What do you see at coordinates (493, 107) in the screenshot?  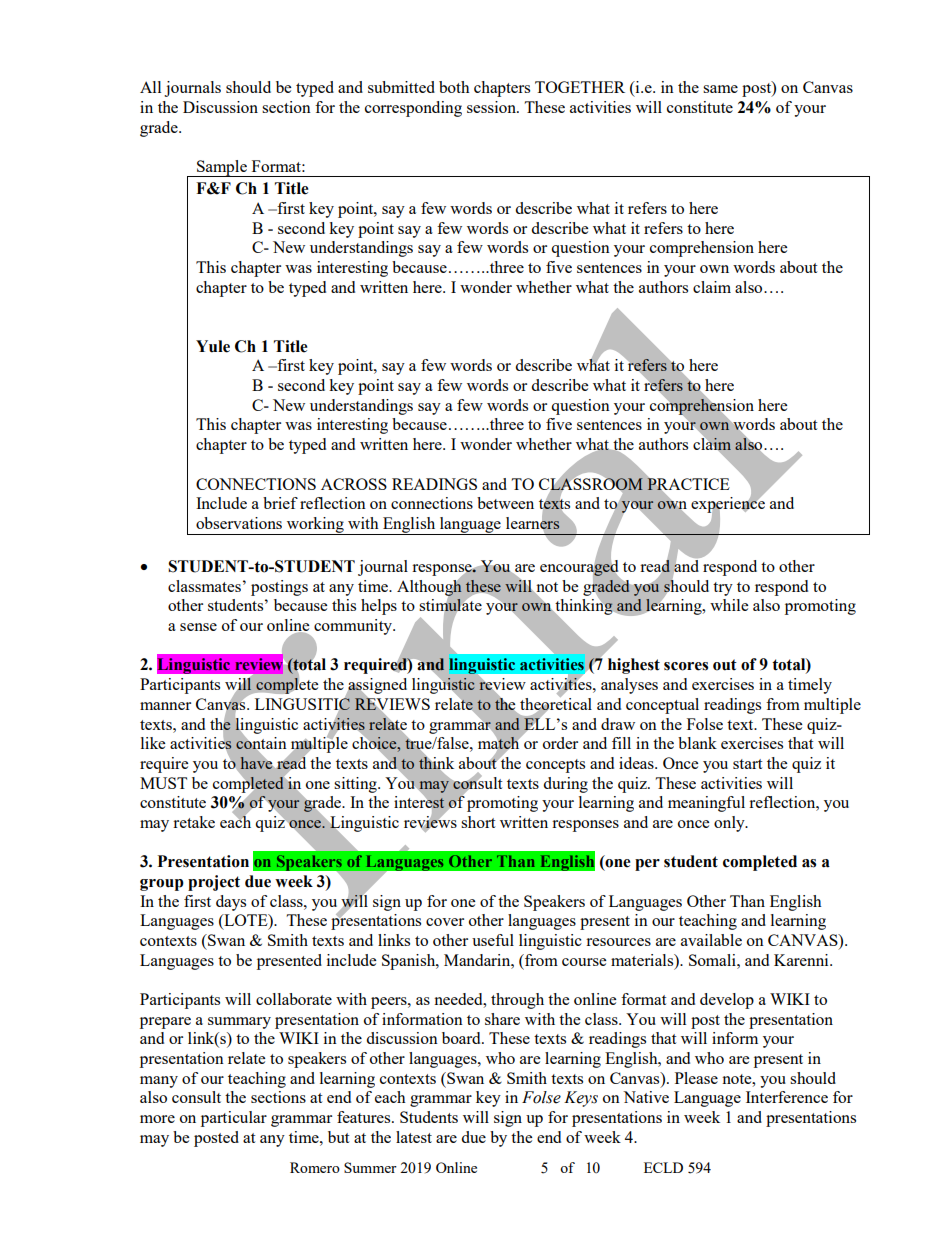 I see `session` at bounding box center [493, 107].
